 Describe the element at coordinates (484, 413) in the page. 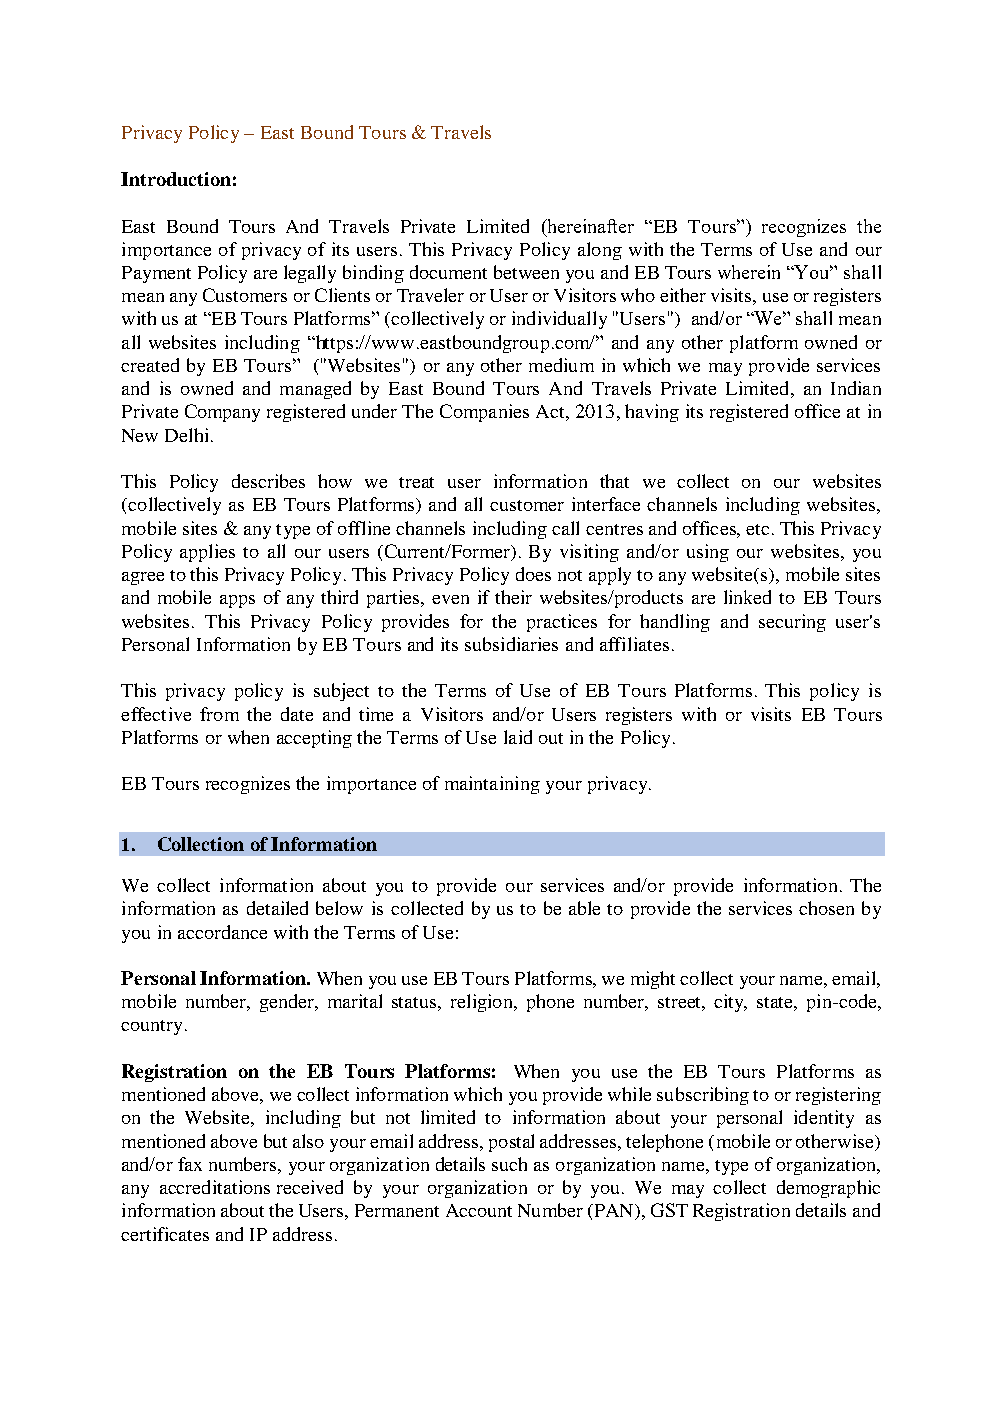

I see `Companies` at that location.
